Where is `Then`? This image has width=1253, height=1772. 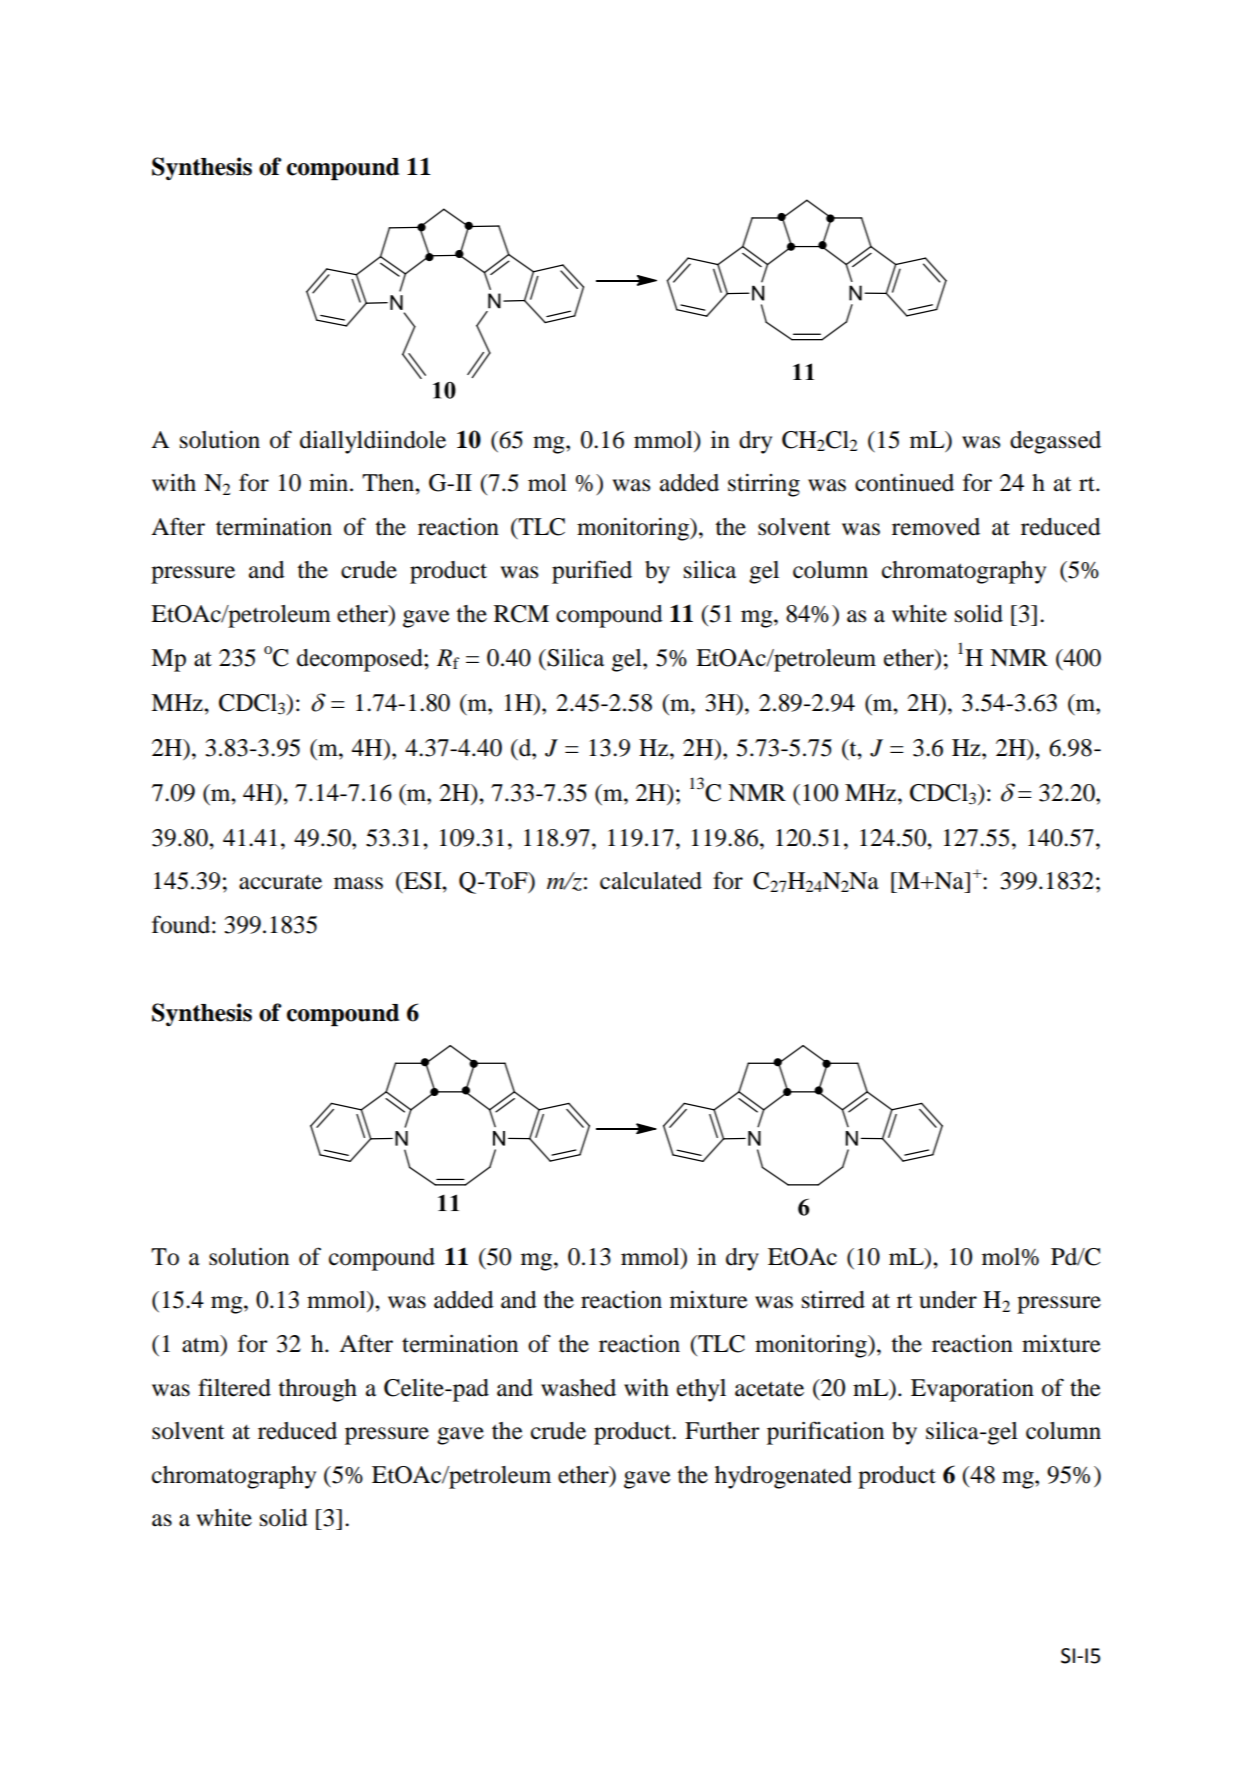 Then is located at coordinates (389, 483).
